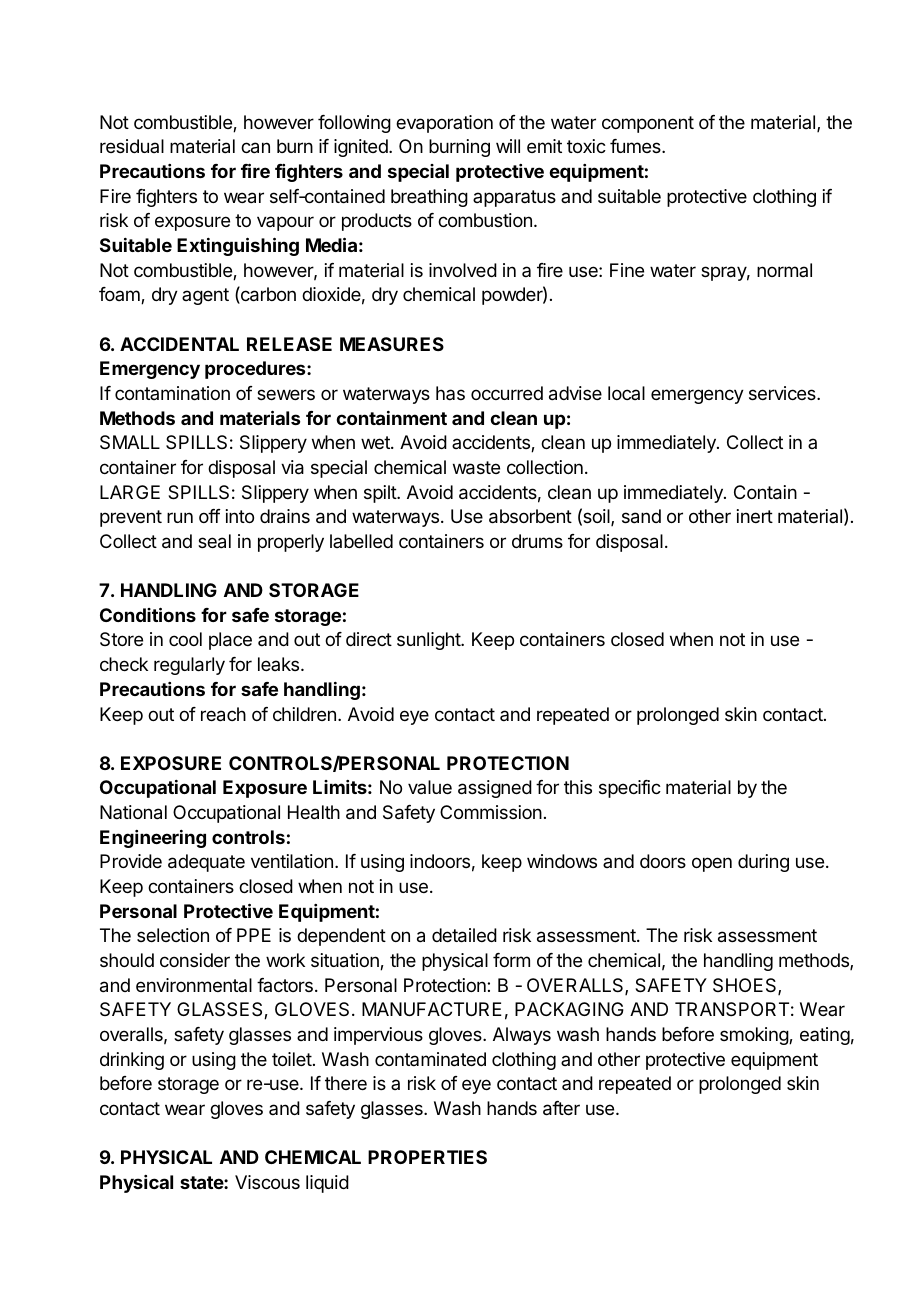  I want to click on inert, so click(755, 516).
